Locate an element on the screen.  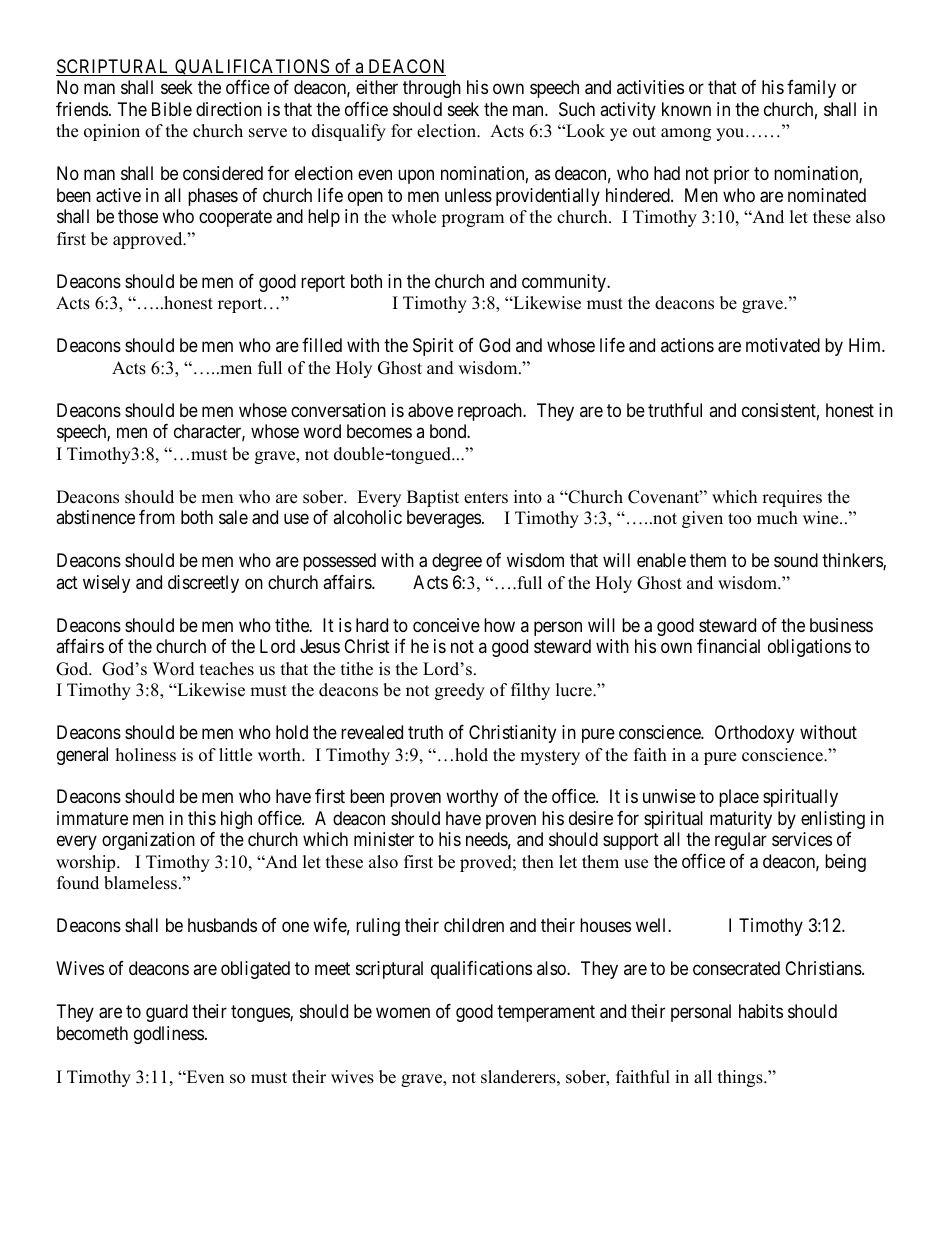
Bible is located at coordinates (172, 109).
